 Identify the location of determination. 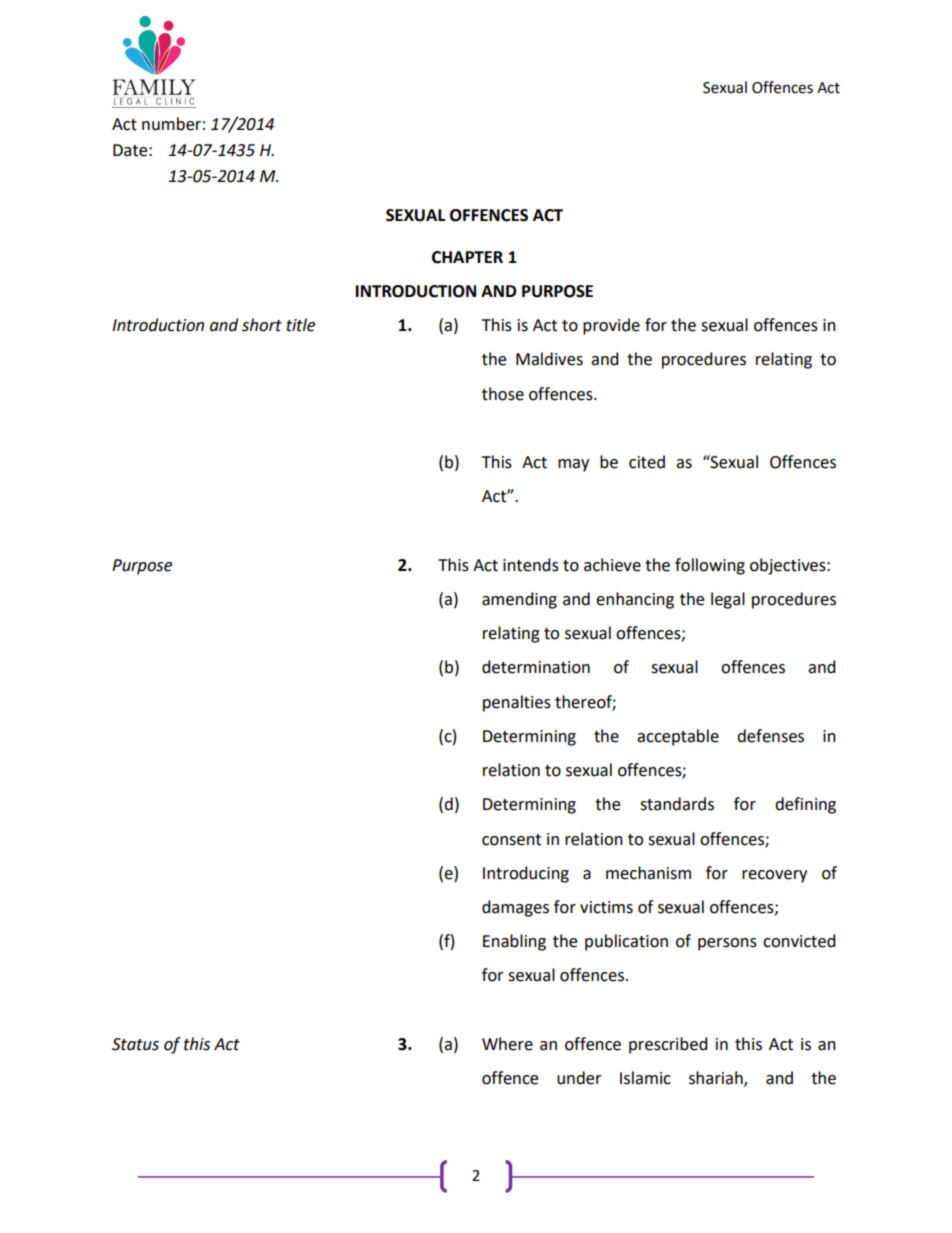
(536, 667).
